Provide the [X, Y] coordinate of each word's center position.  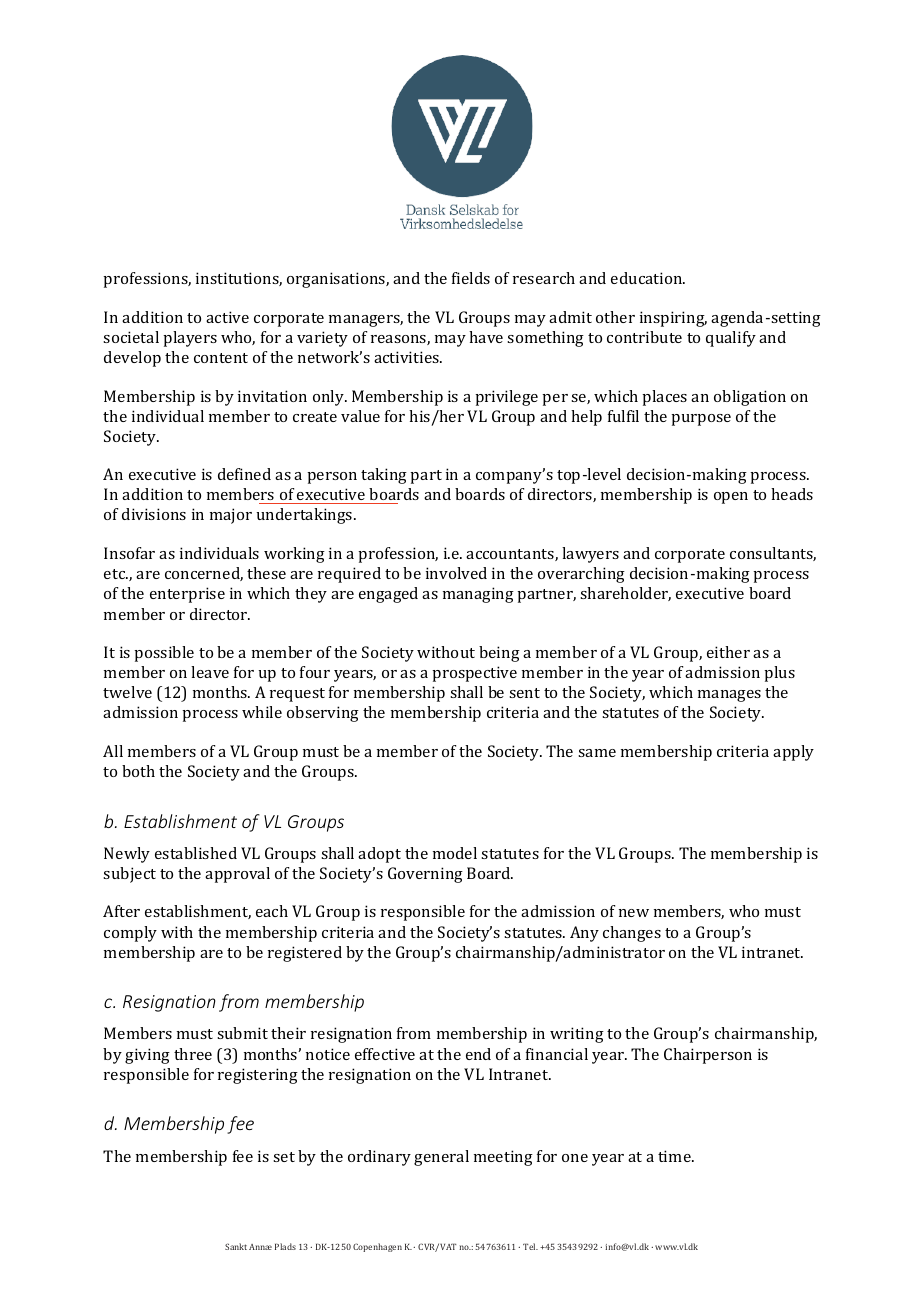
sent [524, 693]
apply [793, 753]
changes [632, 934]
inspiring [673, 319]
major [231, 516]
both [138, 771]
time [675, 1156]
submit [242, 1033]
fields [471, 278]
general [441, 1158]
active [227, 317]
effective [385, 1054]
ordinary [379, 1158]
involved [456, 573]
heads [792, 494]
